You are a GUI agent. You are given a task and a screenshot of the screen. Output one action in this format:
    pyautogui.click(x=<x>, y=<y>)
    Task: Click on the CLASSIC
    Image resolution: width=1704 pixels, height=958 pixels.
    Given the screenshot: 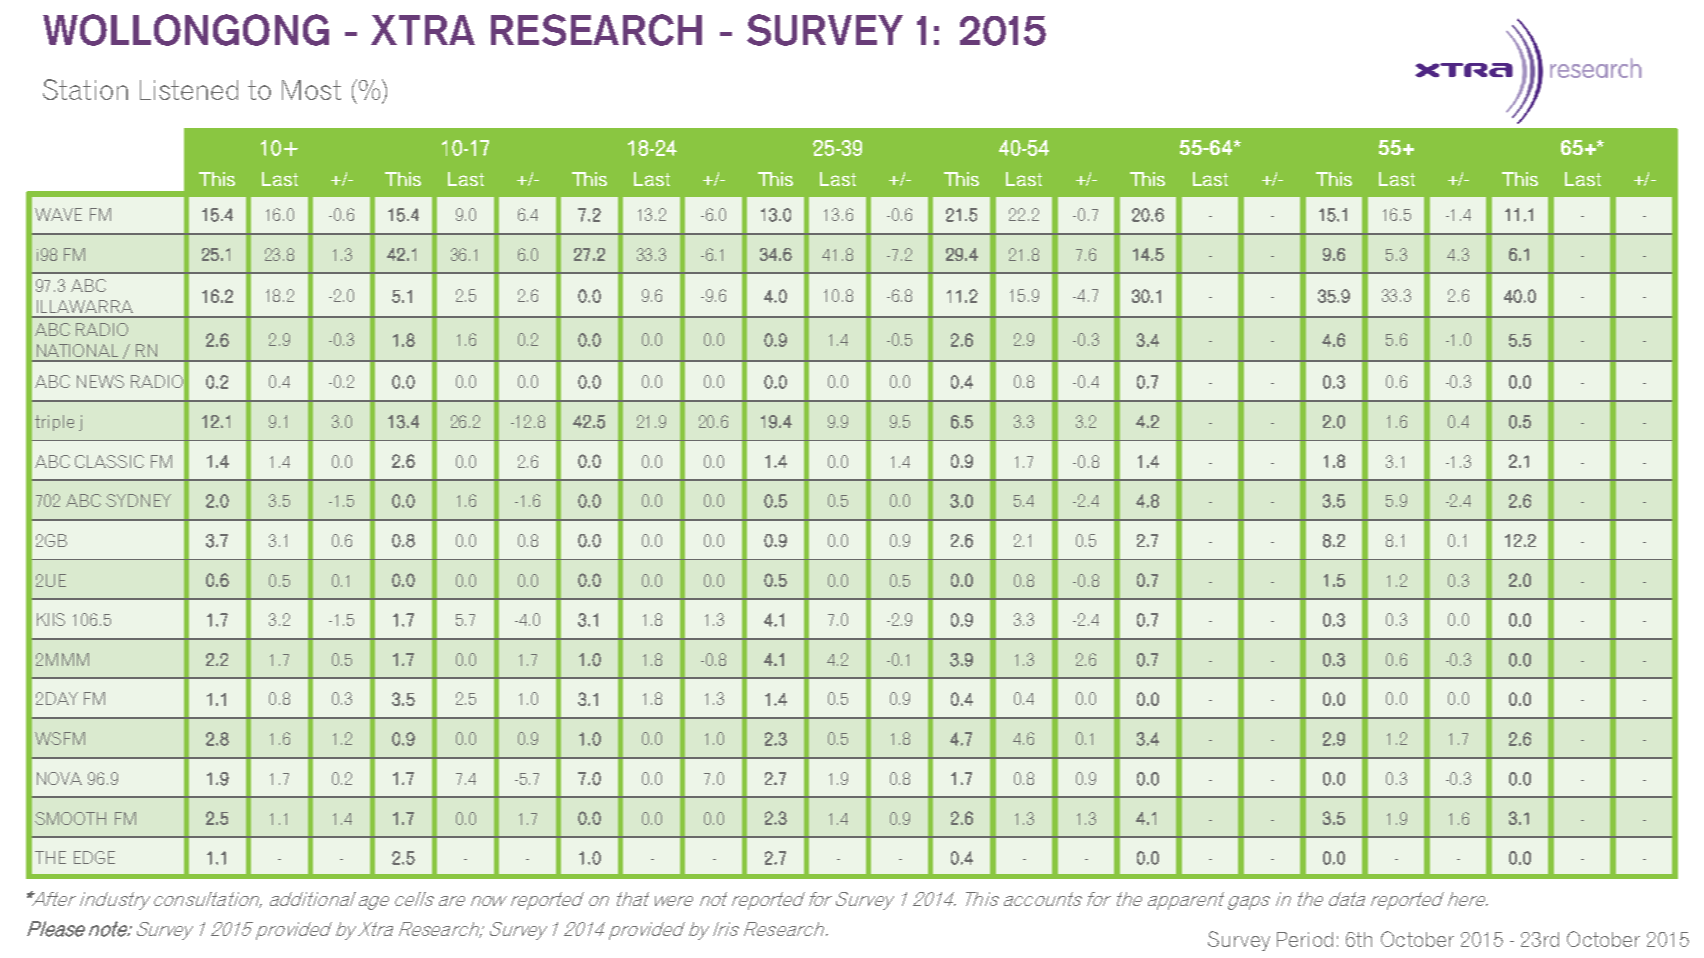 What is the action you would take?
    pyautogui.click(x=109, y=461)
